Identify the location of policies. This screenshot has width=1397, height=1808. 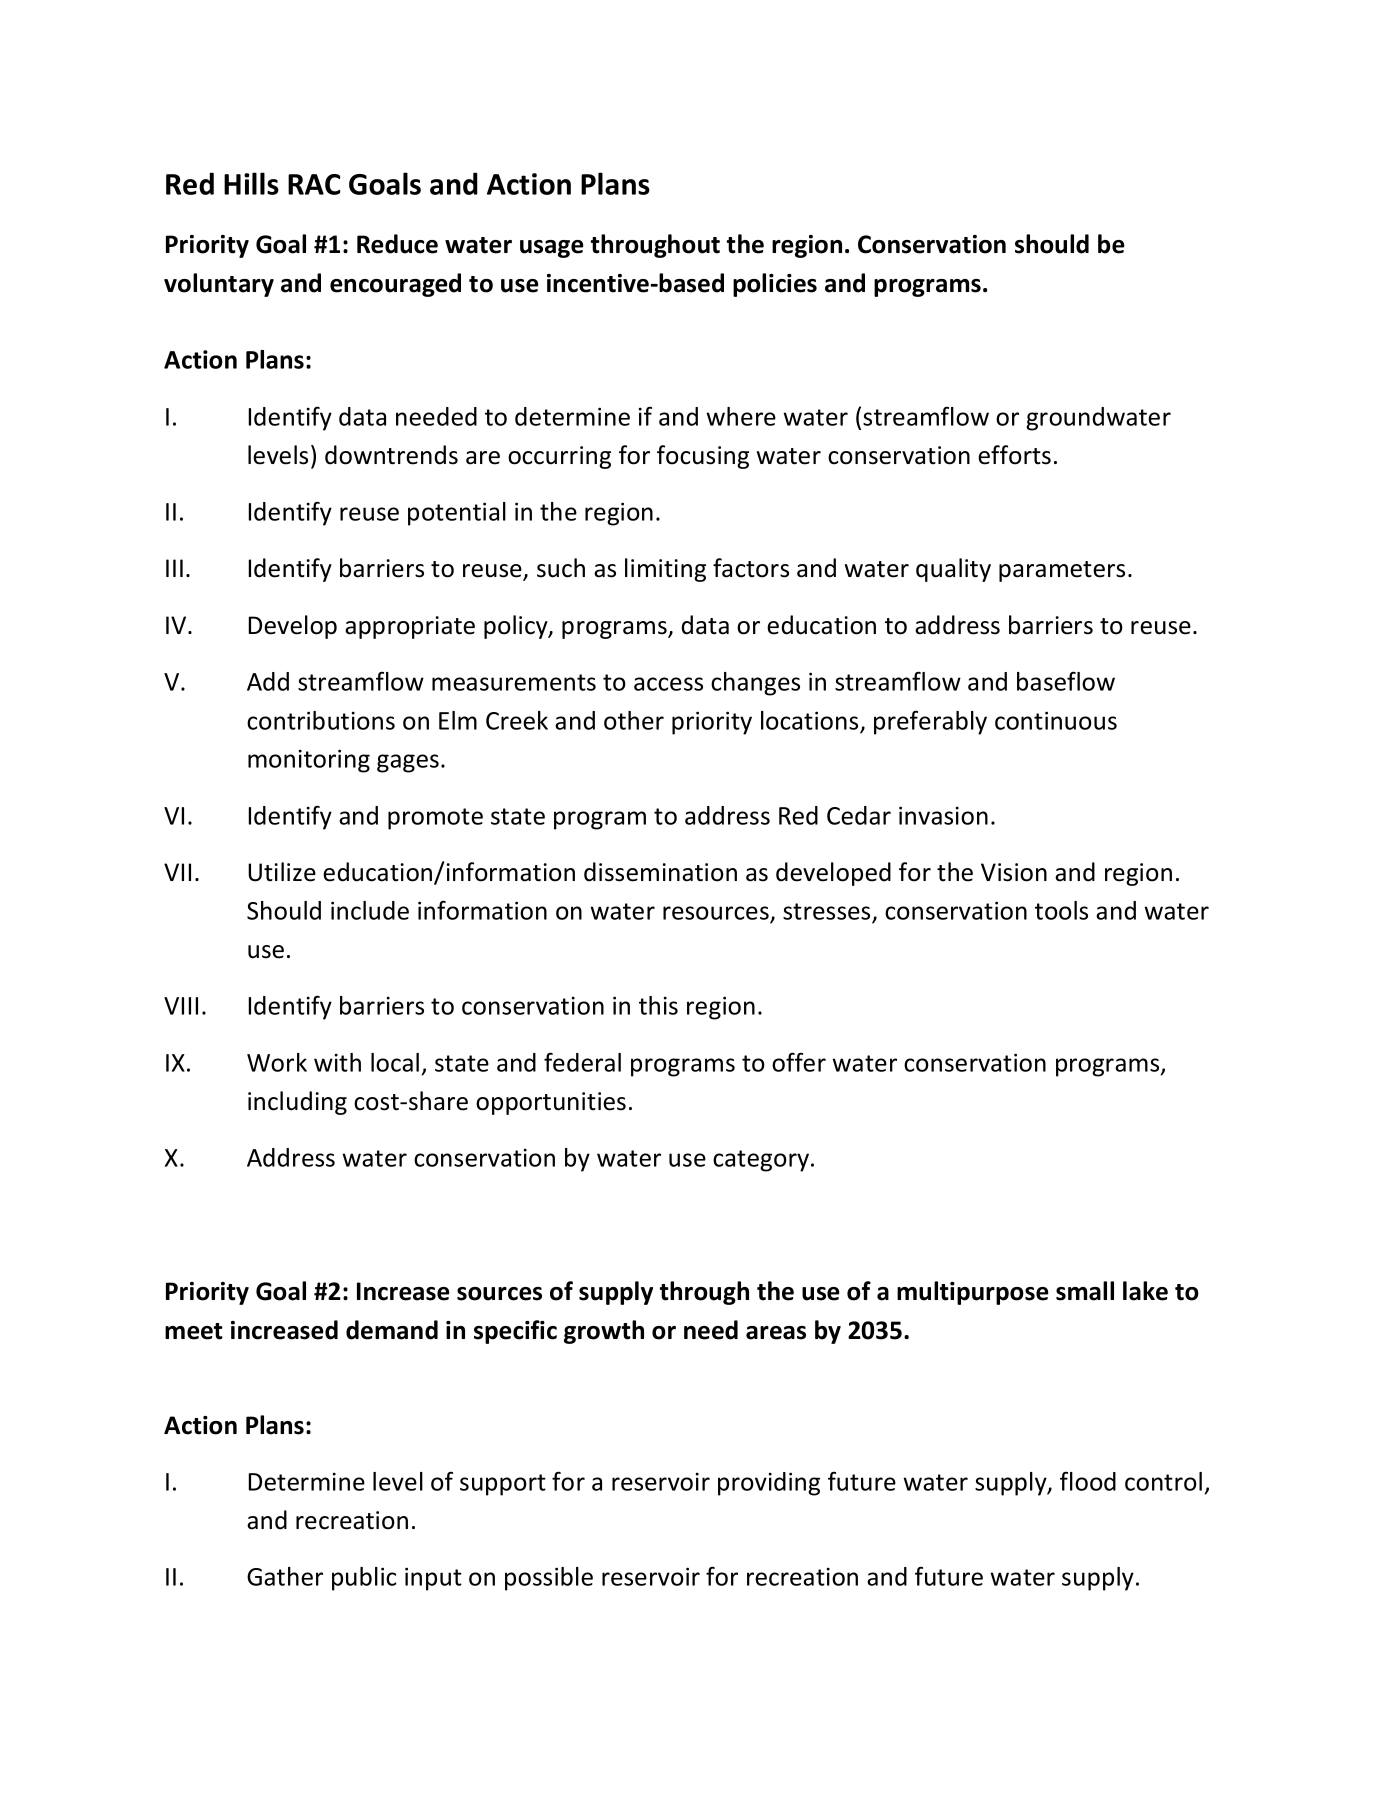
(775, 285).
